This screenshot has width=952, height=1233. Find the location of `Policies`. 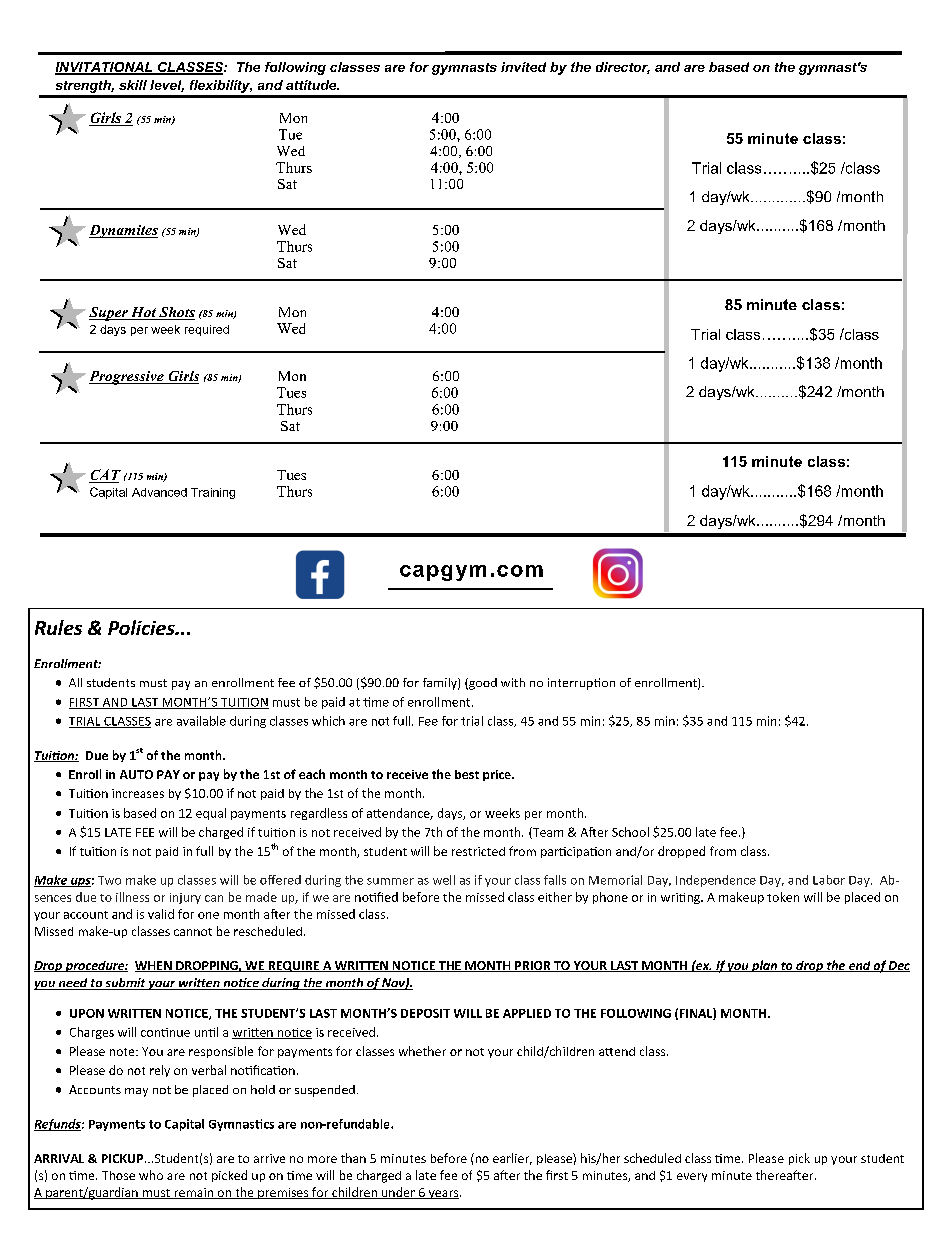

Policies is located at coordinates (142, 627).
